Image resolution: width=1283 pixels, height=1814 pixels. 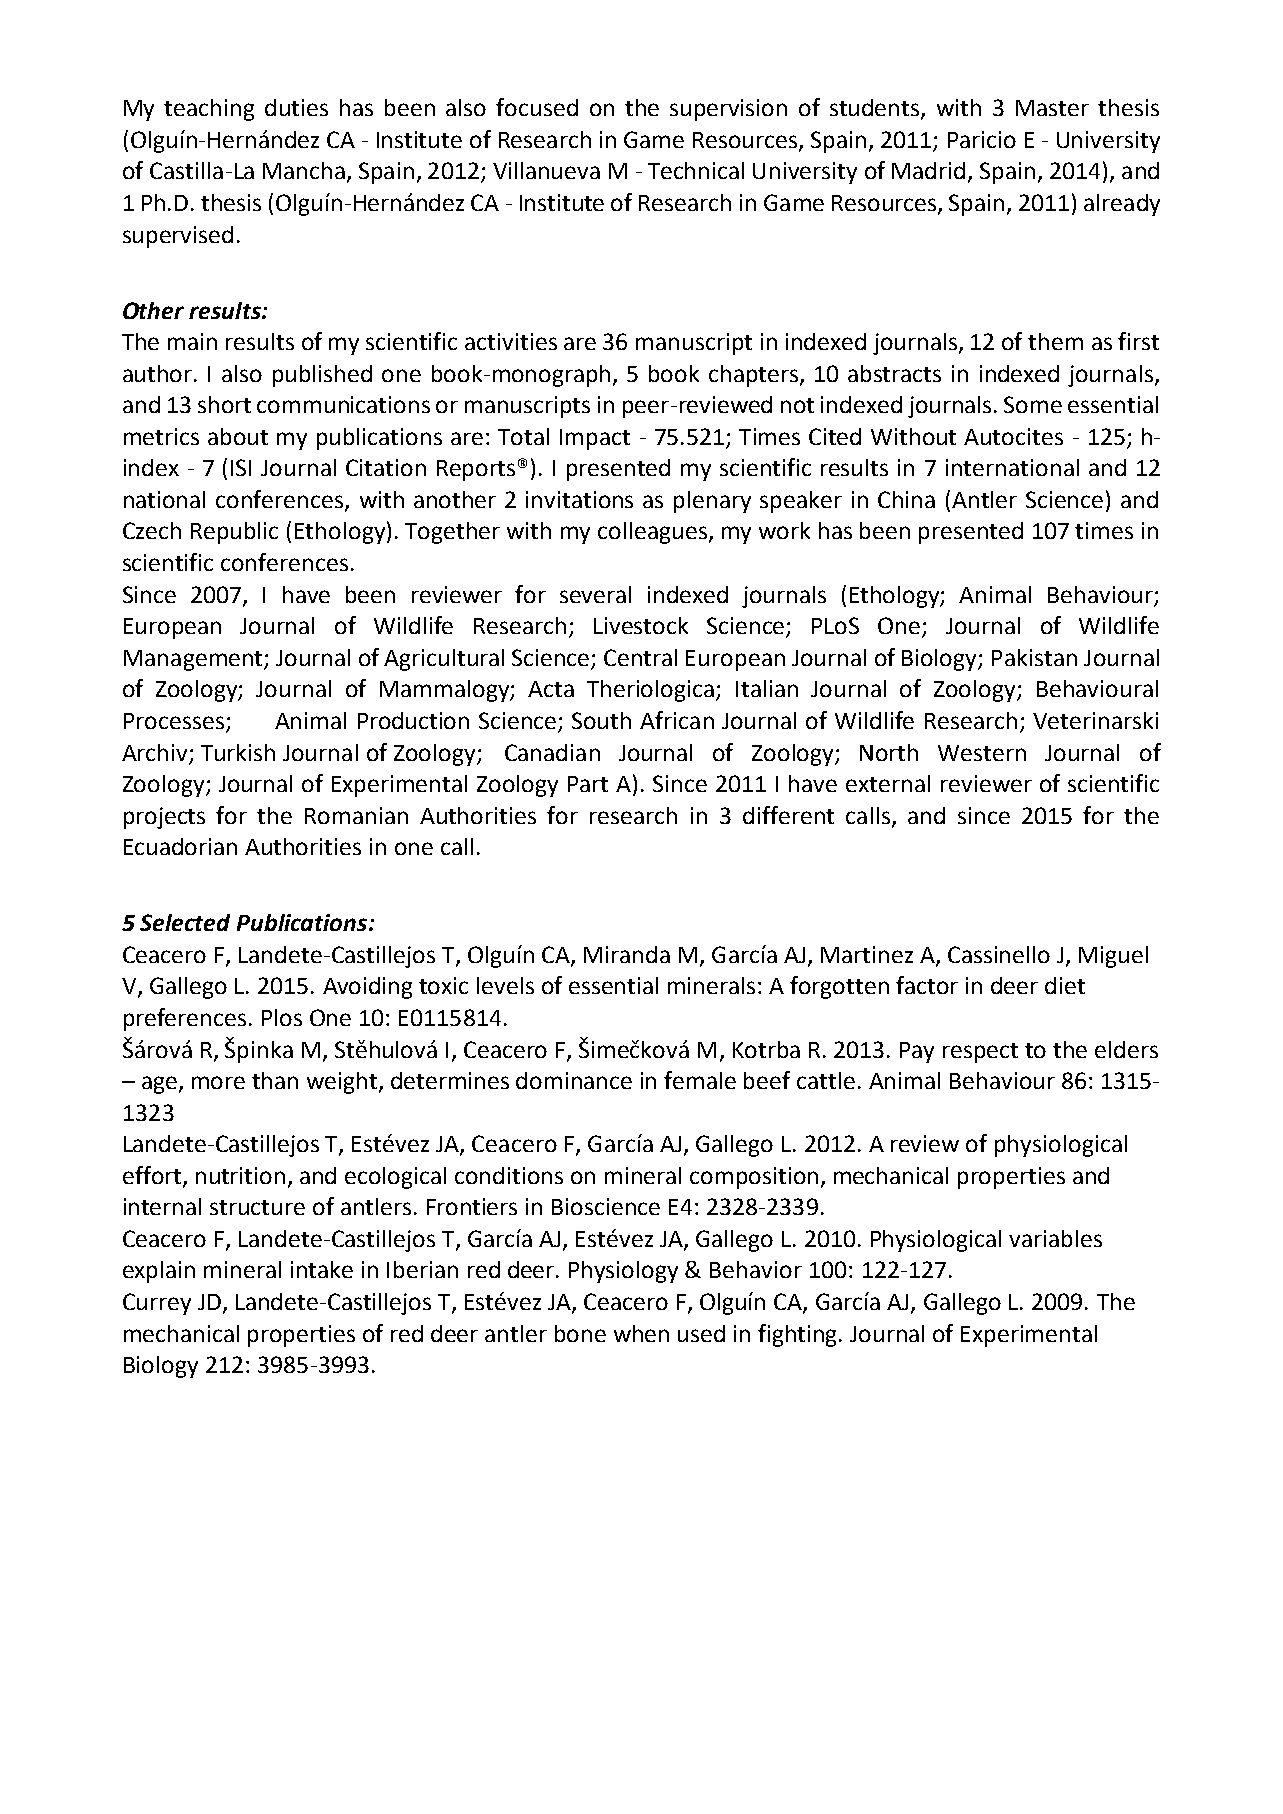 What do you see at coordinates (1052, 108) in the screenshot?
I see `Master` at bounding box center [1052, 108].
